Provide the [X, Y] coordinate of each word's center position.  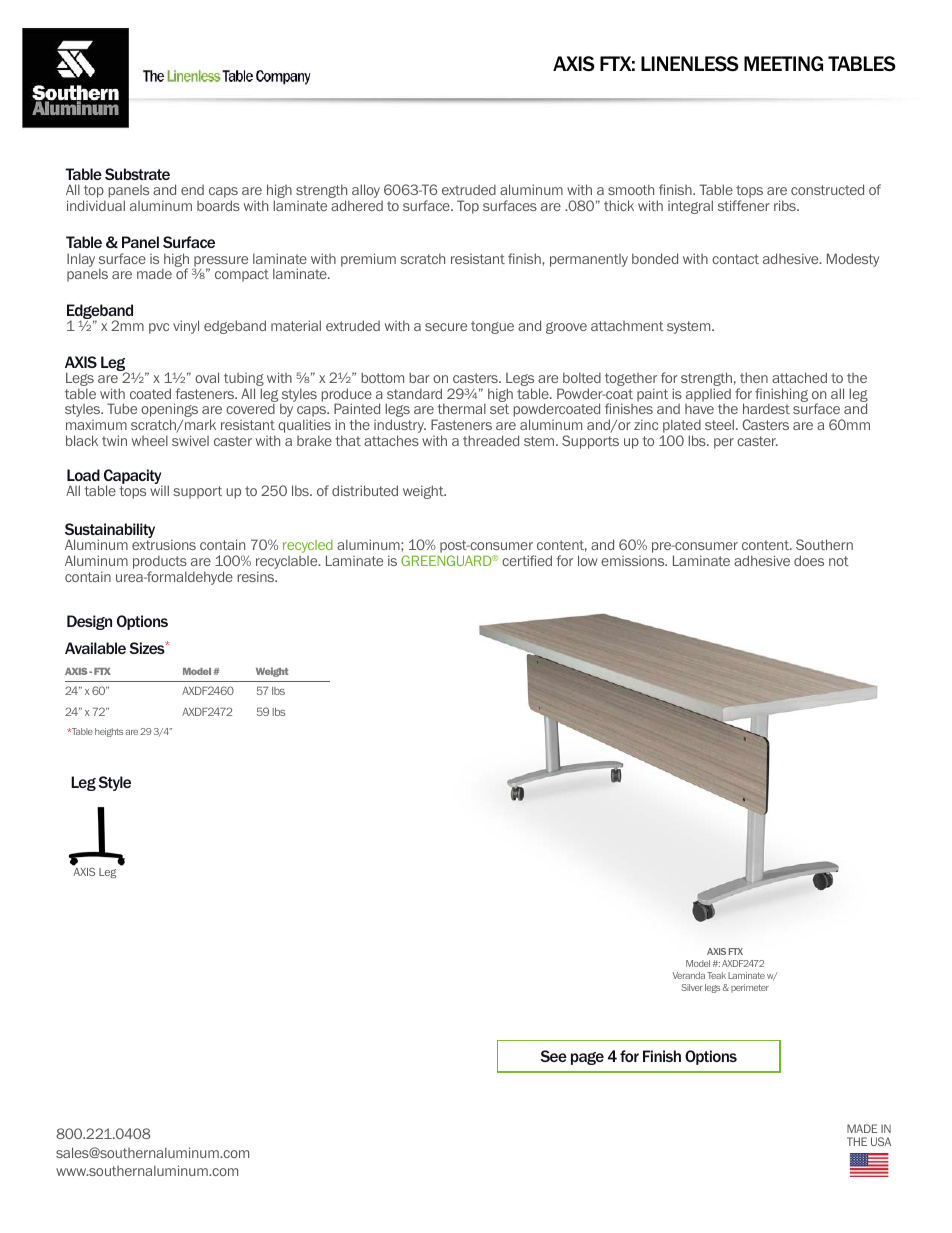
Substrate [137, 174]
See [553, 1056]
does [809, 560]
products [160, 563]
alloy [366, 191]
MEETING [783, 63]
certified [527, 560]
